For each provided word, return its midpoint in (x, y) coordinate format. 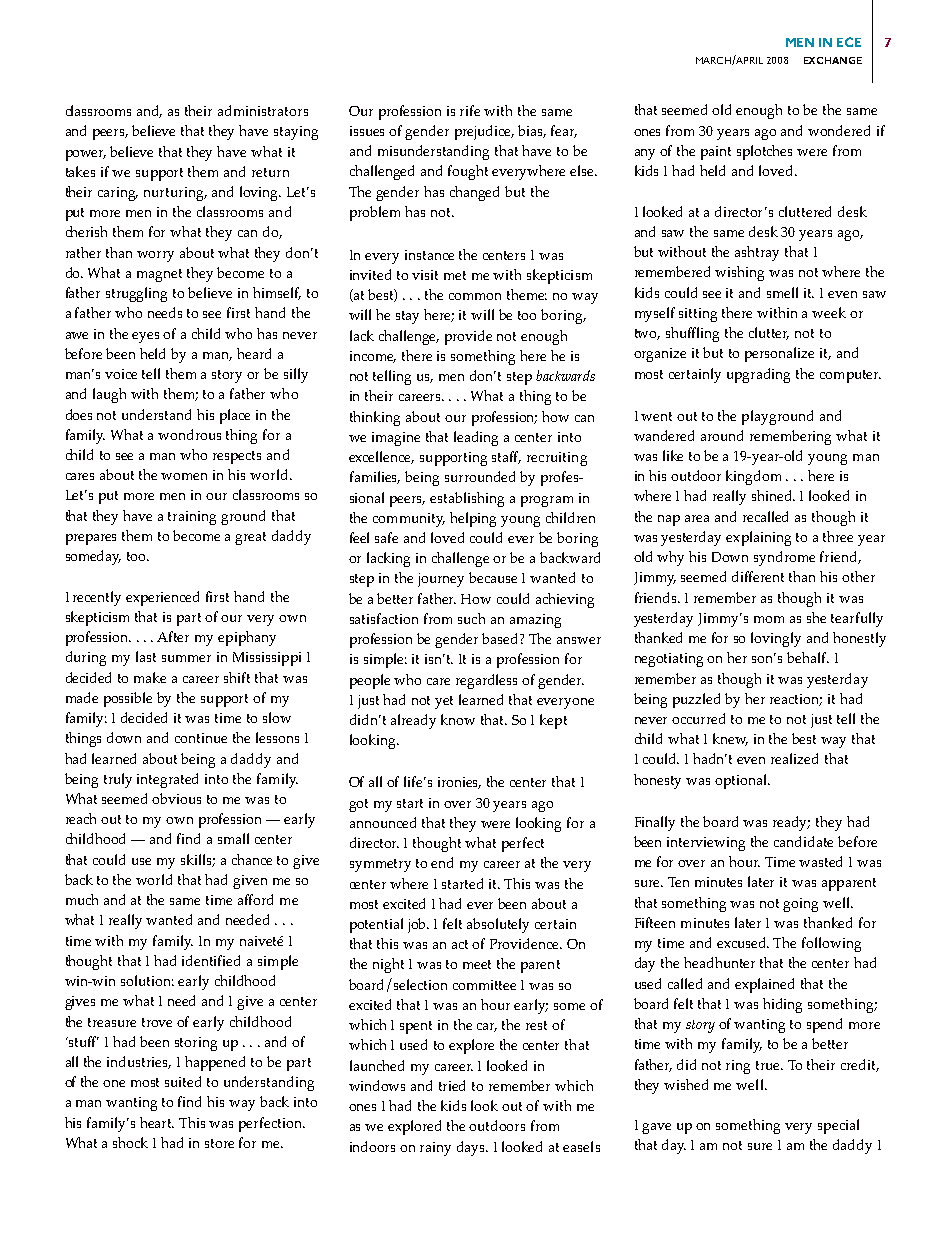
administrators (263, 110)
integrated (167, 780)
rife (470, 110)
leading (476, 438)
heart (157, 1122)
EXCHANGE (833, 60)
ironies (459, 783)
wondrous (189, 434)
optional (742, 781)
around (722, 435)
